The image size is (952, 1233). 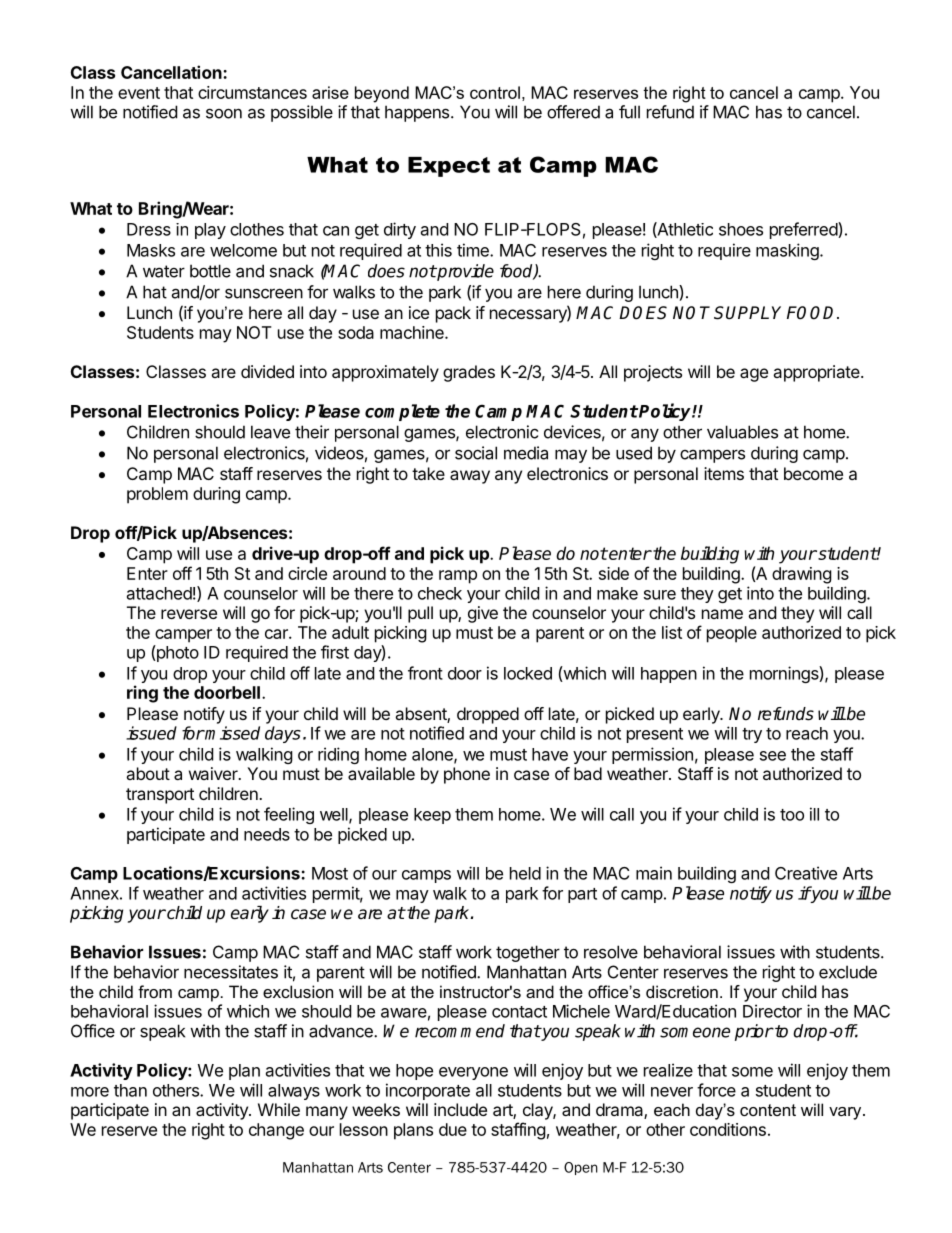 I want to click on soon, so click(x=224, y=113).
